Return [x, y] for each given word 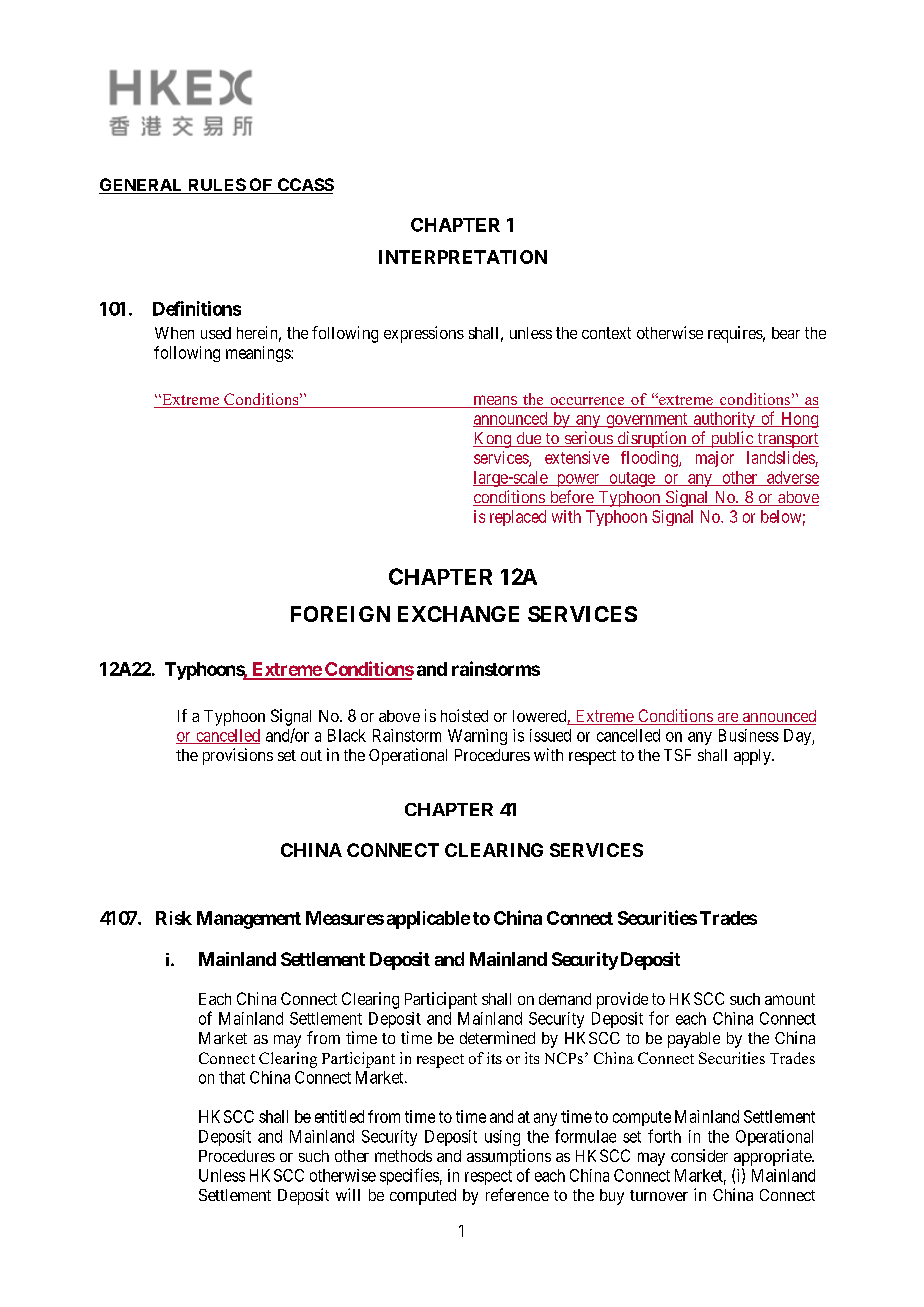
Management [249, 920]
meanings [259, 354]
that [232, 1077]
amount [790, 999]
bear [786, 333]
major [715, 459]
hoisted [464, 715]
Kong [493, 440]
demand [565, 999]
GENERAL [142, 186]
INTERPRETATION [463, 257]
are [727, 719]
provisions [238, 756]
